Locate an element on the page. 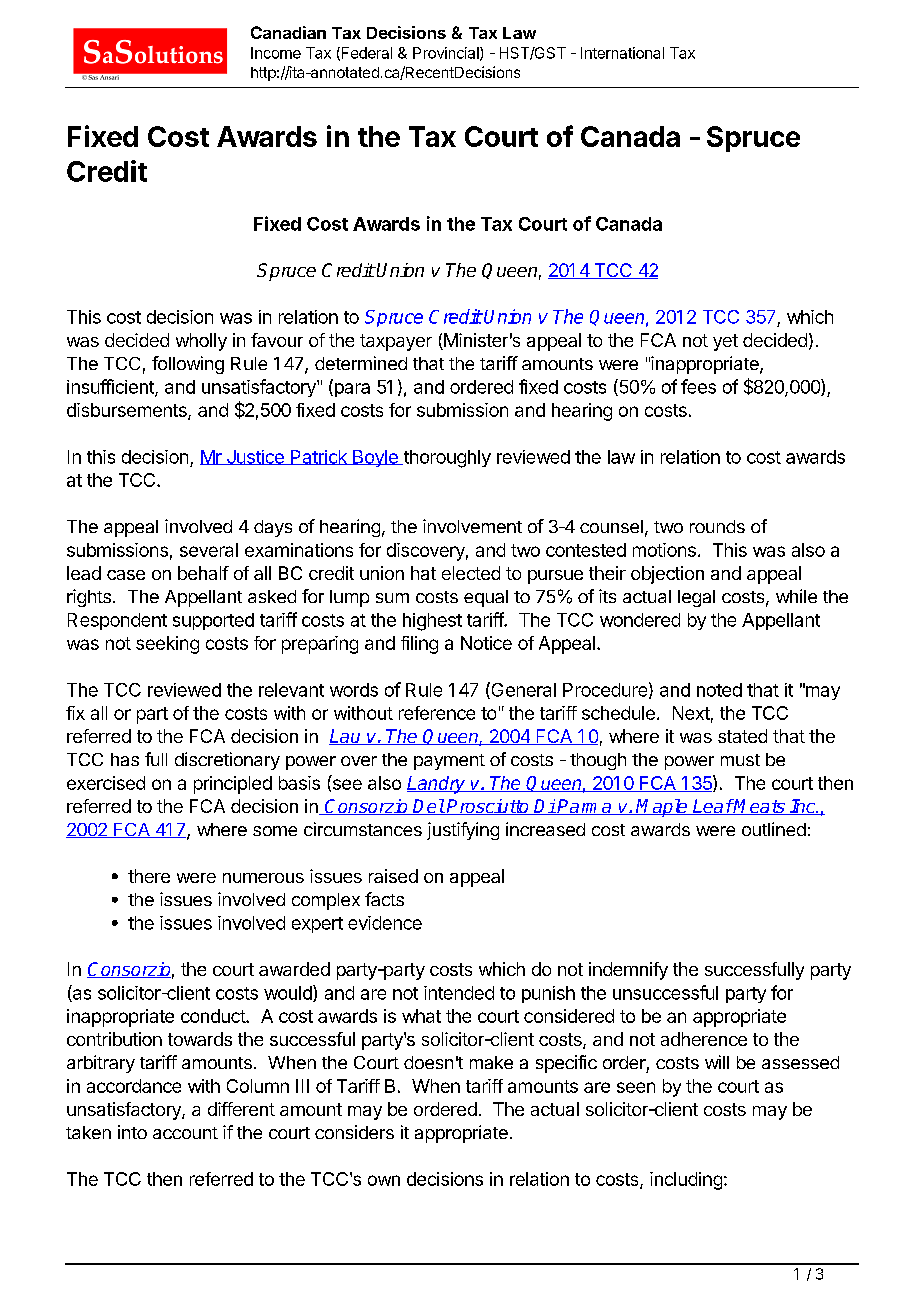 The width and height of the page is (924, 1308). International is located at coordinates (622, 53).
